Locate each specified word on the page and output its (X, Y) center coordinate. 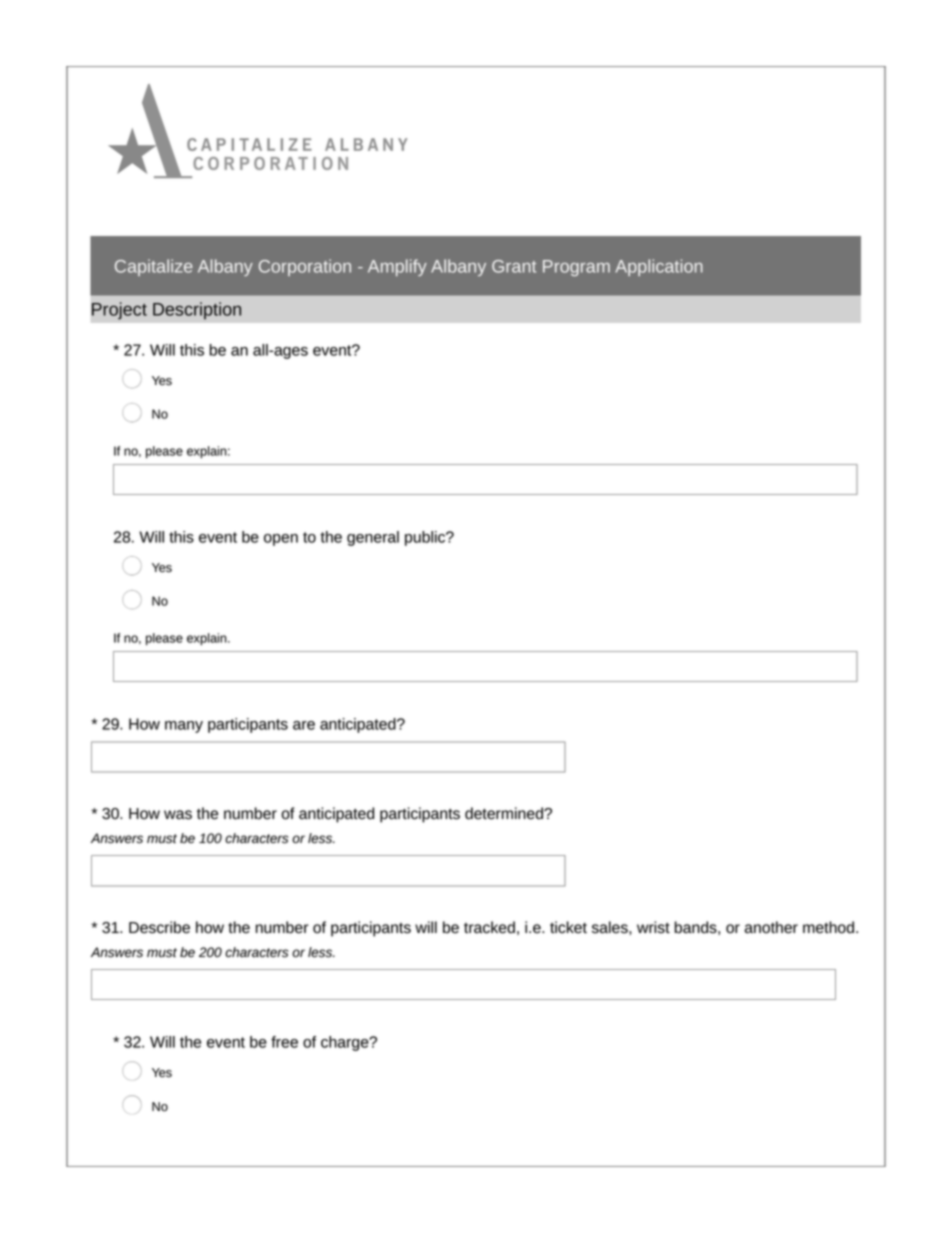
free (284, 1042)
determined (505, 813)
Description (197, 311)
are (304, 725)
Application (659, 267)
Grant (514, 266)
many (184, 727)
